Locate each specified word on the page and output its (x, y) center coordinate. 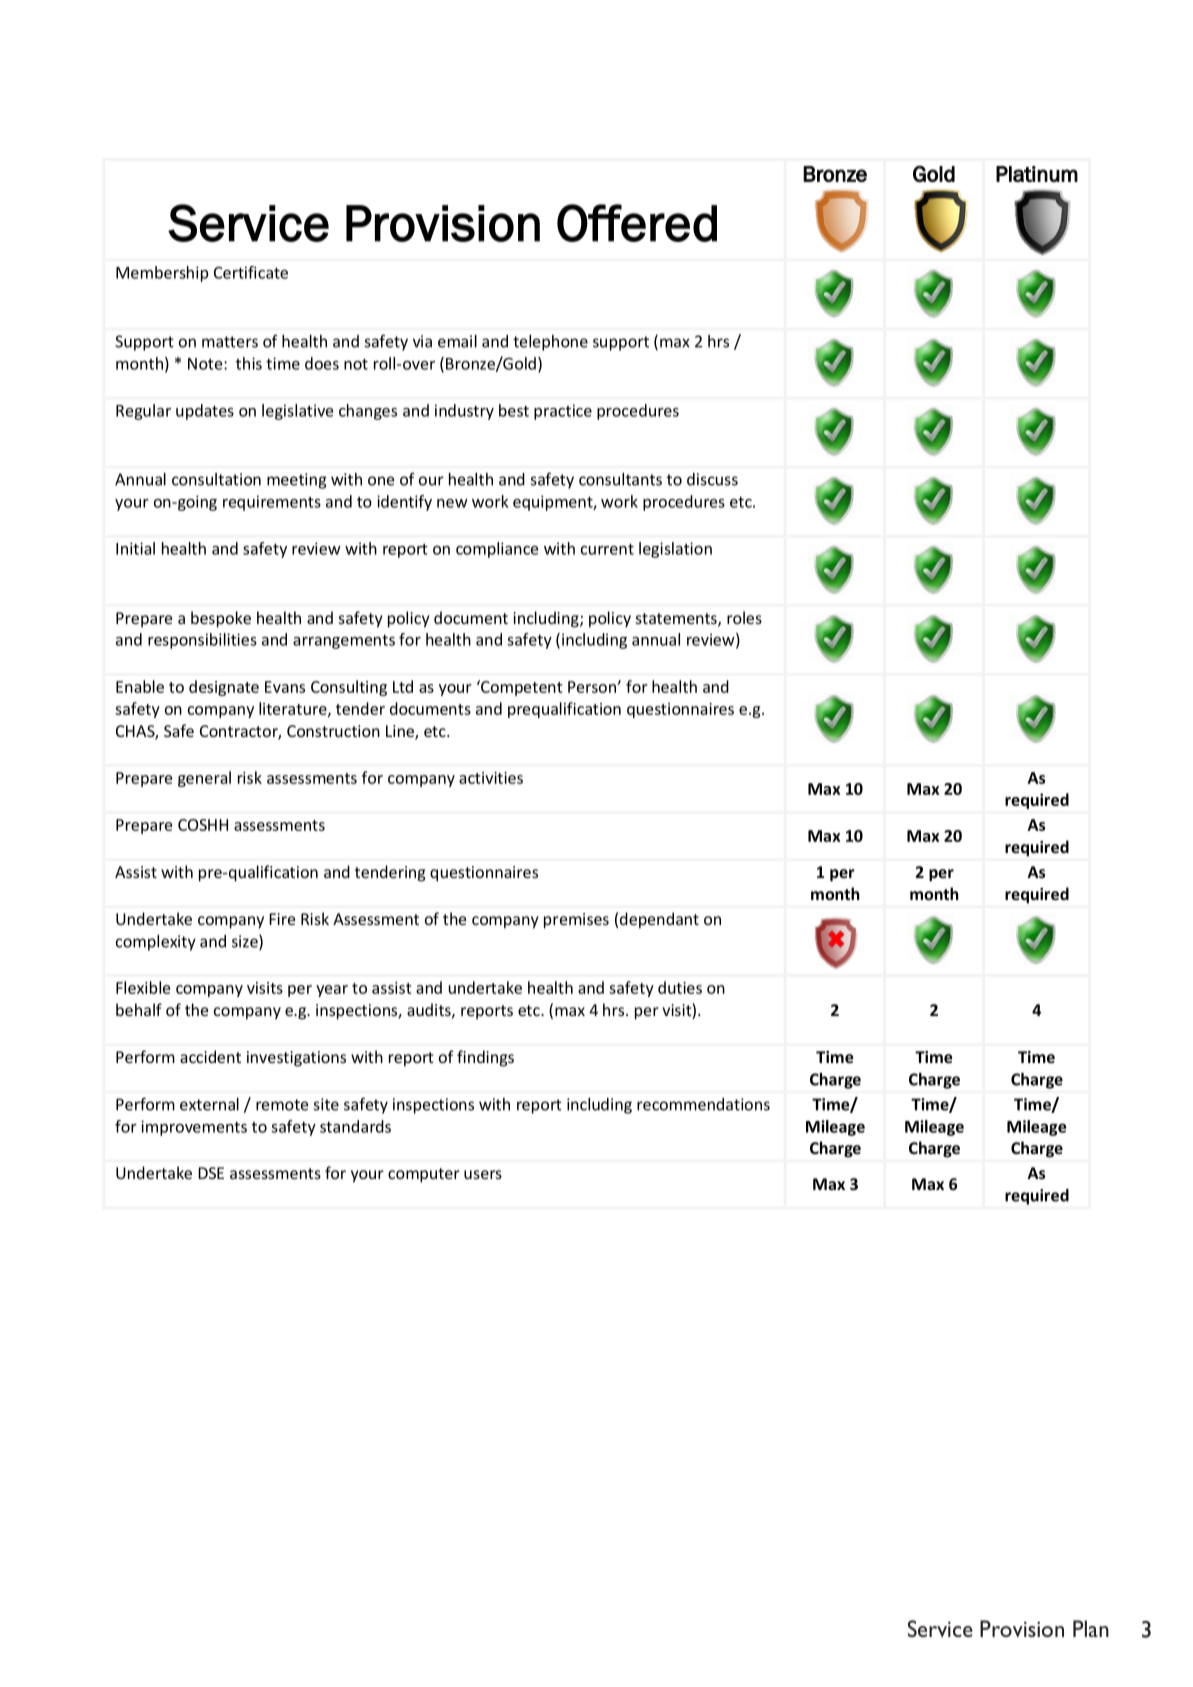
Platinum (1037, 174)
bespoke (221, 619)
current (607, 549)
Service (248, 223)
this (249, 363)
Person (593, 687)
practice (563, 412)
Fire (282, 919)
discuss (712, 479)
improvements (194, 1128)
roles (744, 617)
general (204, 779)
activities (491, 778)
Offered (637, 223)
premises (576, 921)
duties (680, 987)
